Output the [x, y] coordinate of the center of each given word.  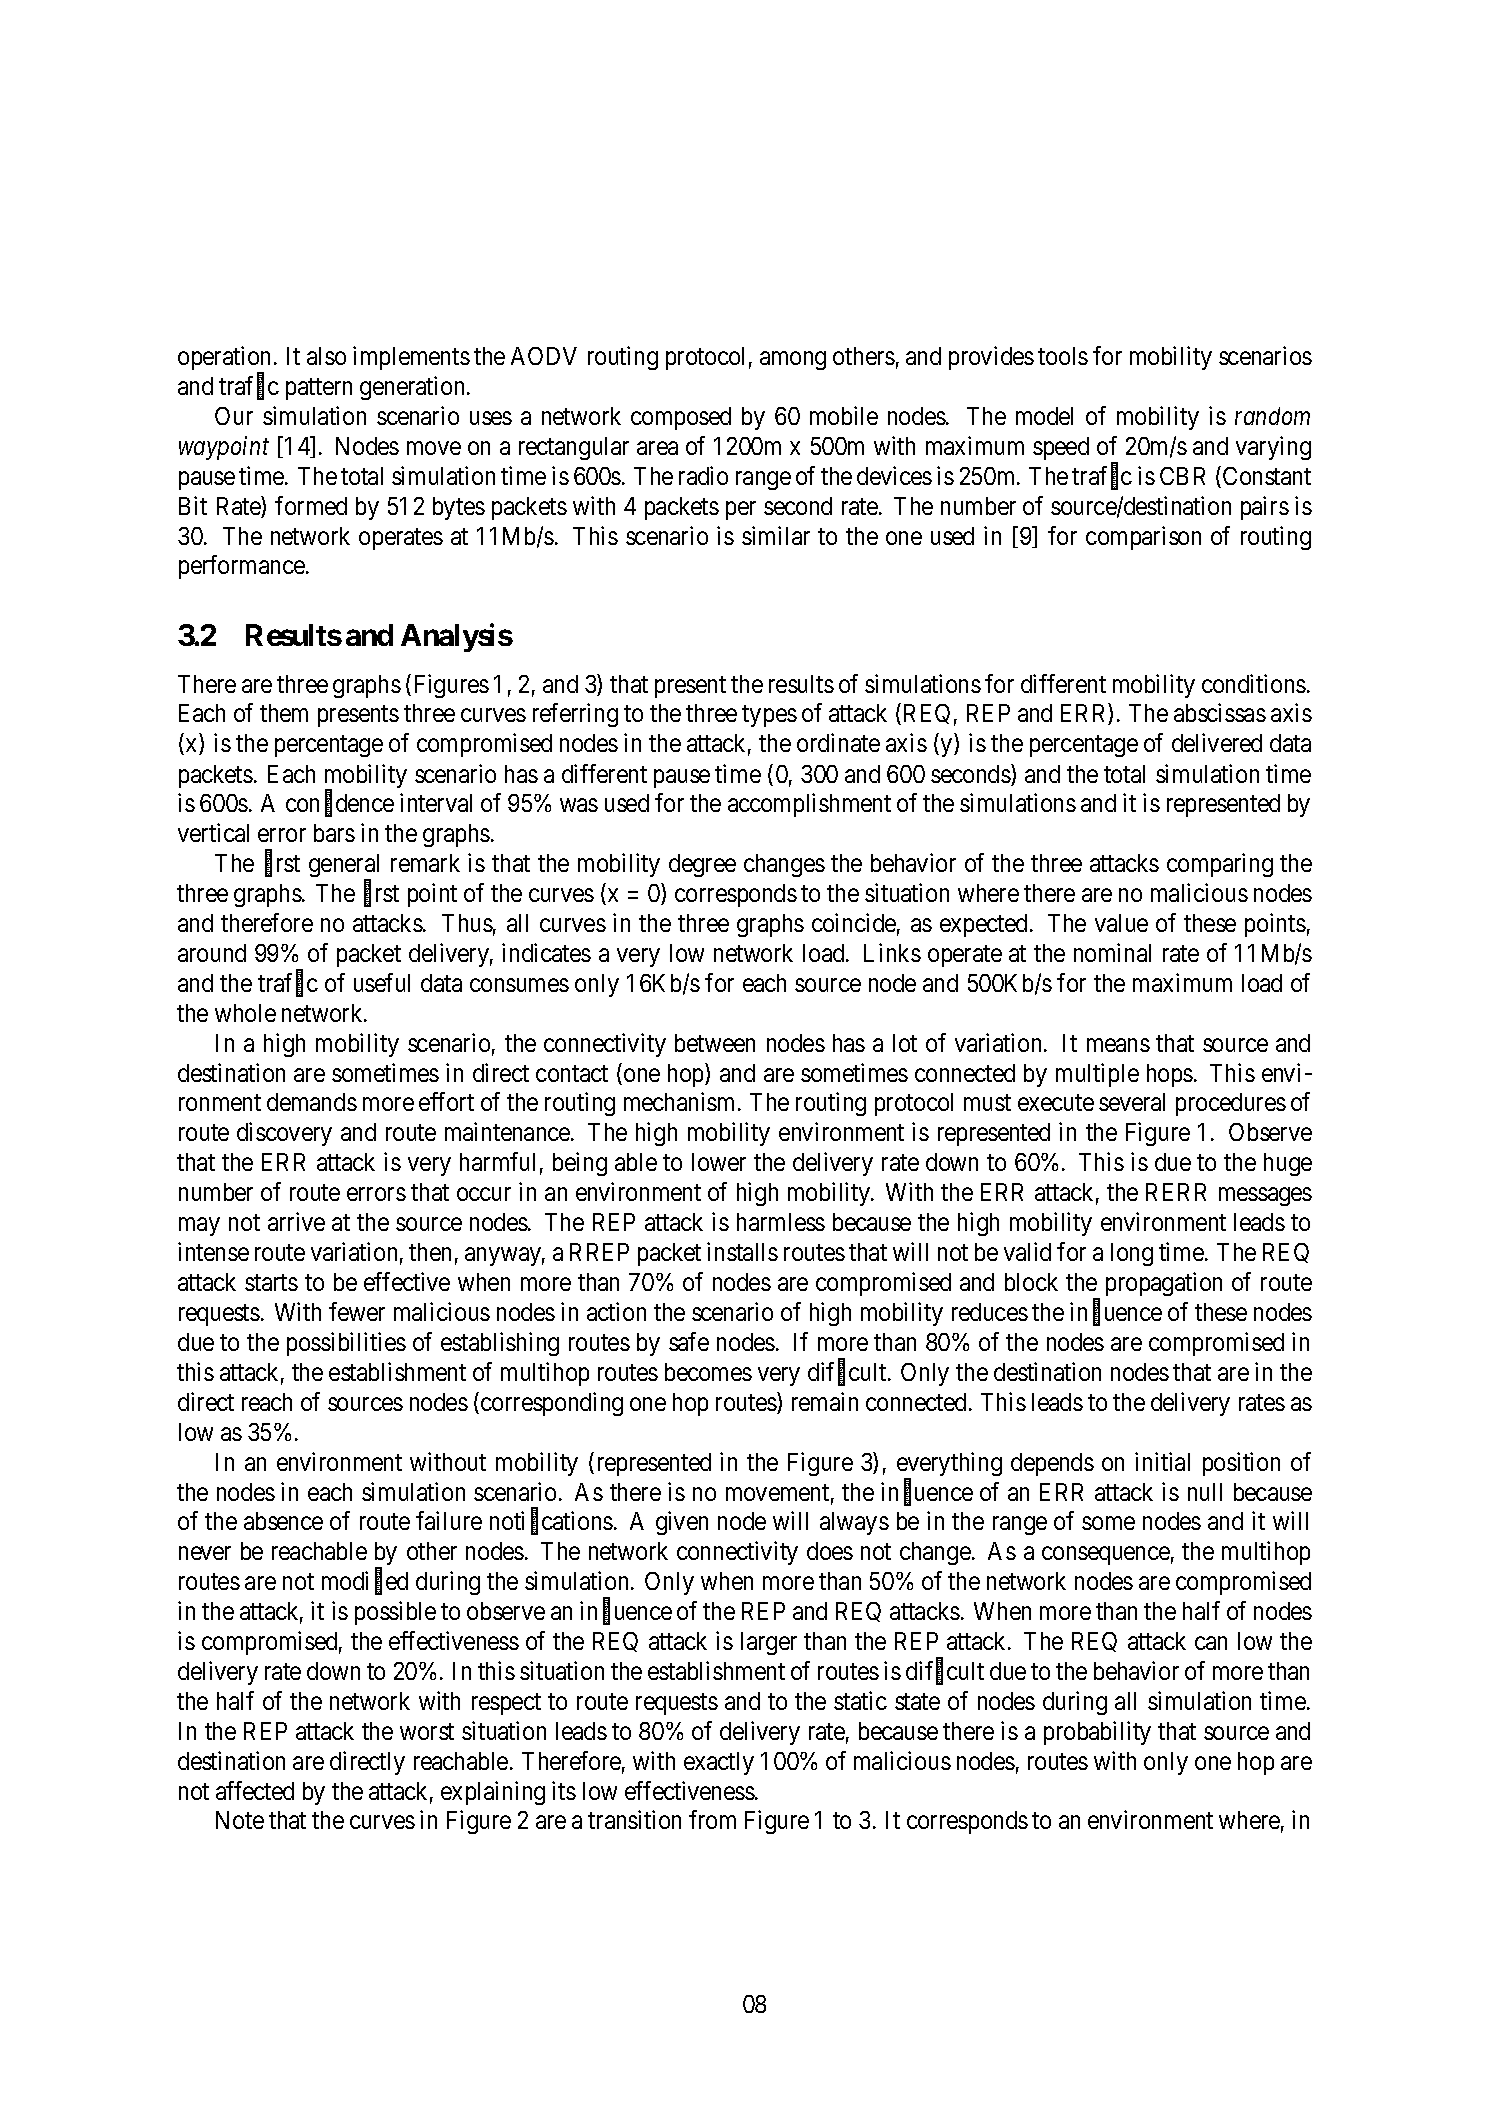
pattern [319, 389]
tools [1063, 356]
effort [446, 1101]
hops [1170, 1075]
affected [255, 1790]
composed [681, 418]
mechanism [679, 1101]
